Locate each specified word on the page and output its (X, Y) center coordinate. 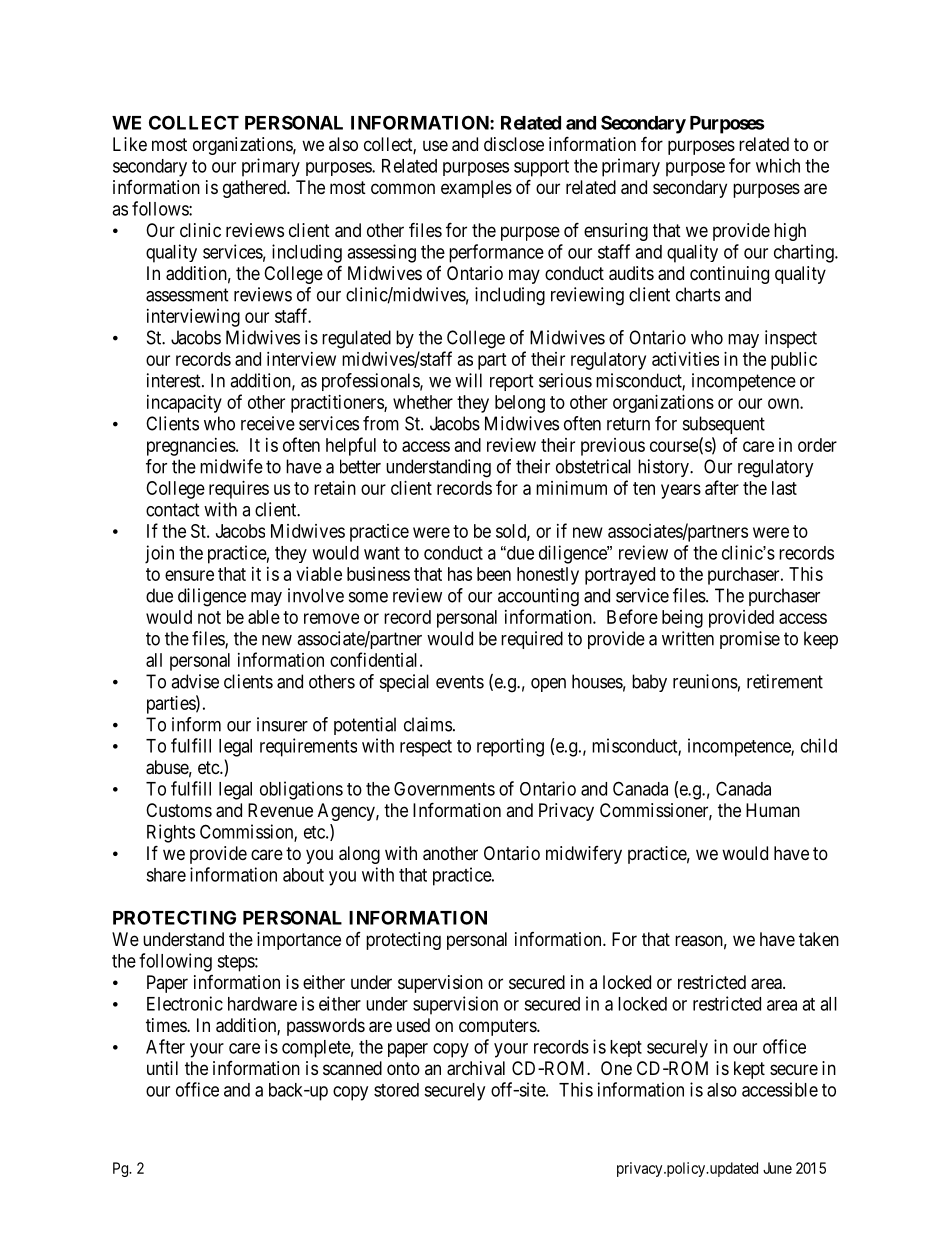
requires (239, 490)
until (162, 1068)
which (778, 165)
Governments (444, 789)
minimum (571, 488)
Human (773, 810)
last (784, 488)
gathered (255, 189)
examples (476, 189)
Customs (179, 810)
